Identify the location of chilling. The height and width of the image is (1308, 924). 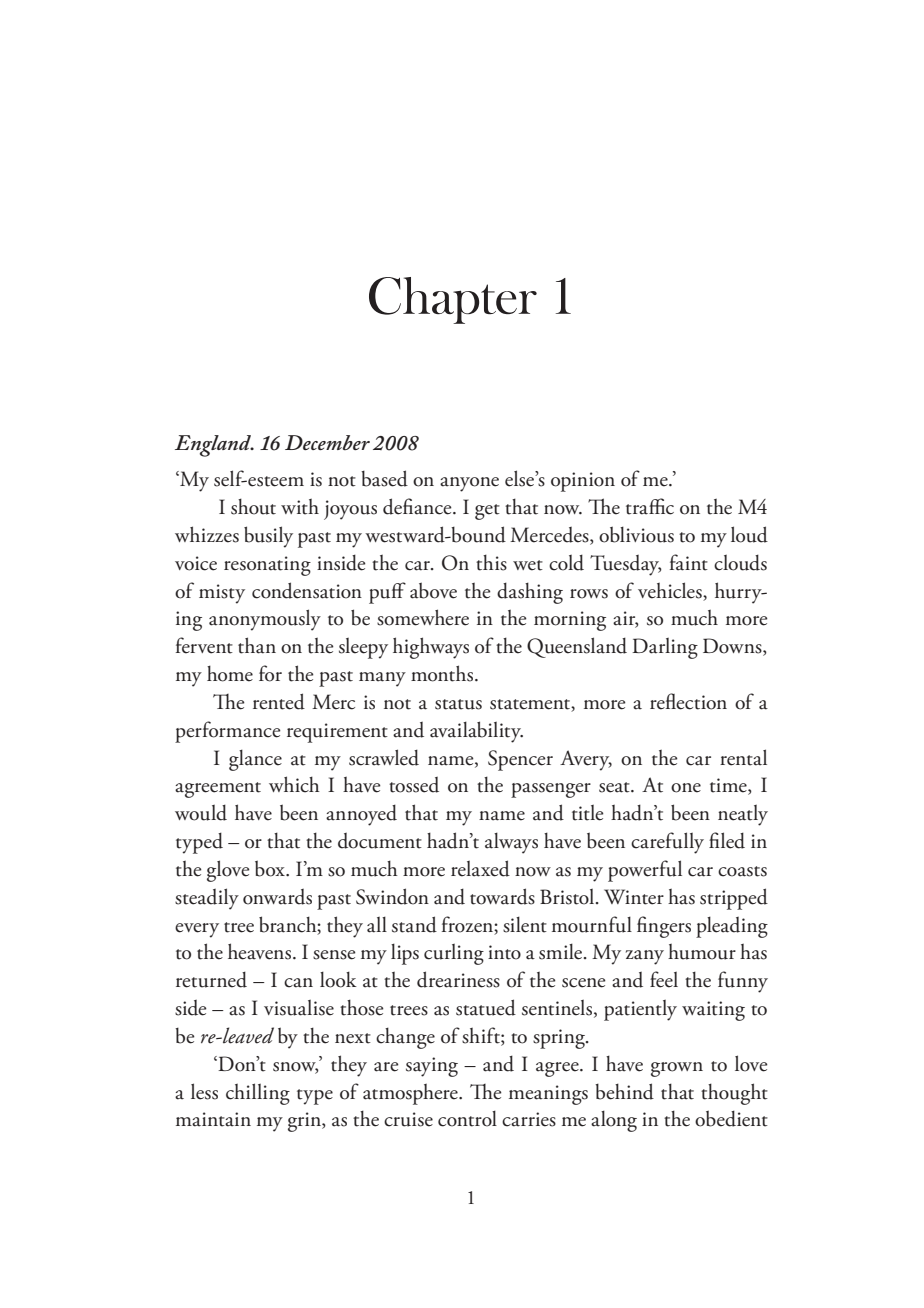
(258, 1094).
